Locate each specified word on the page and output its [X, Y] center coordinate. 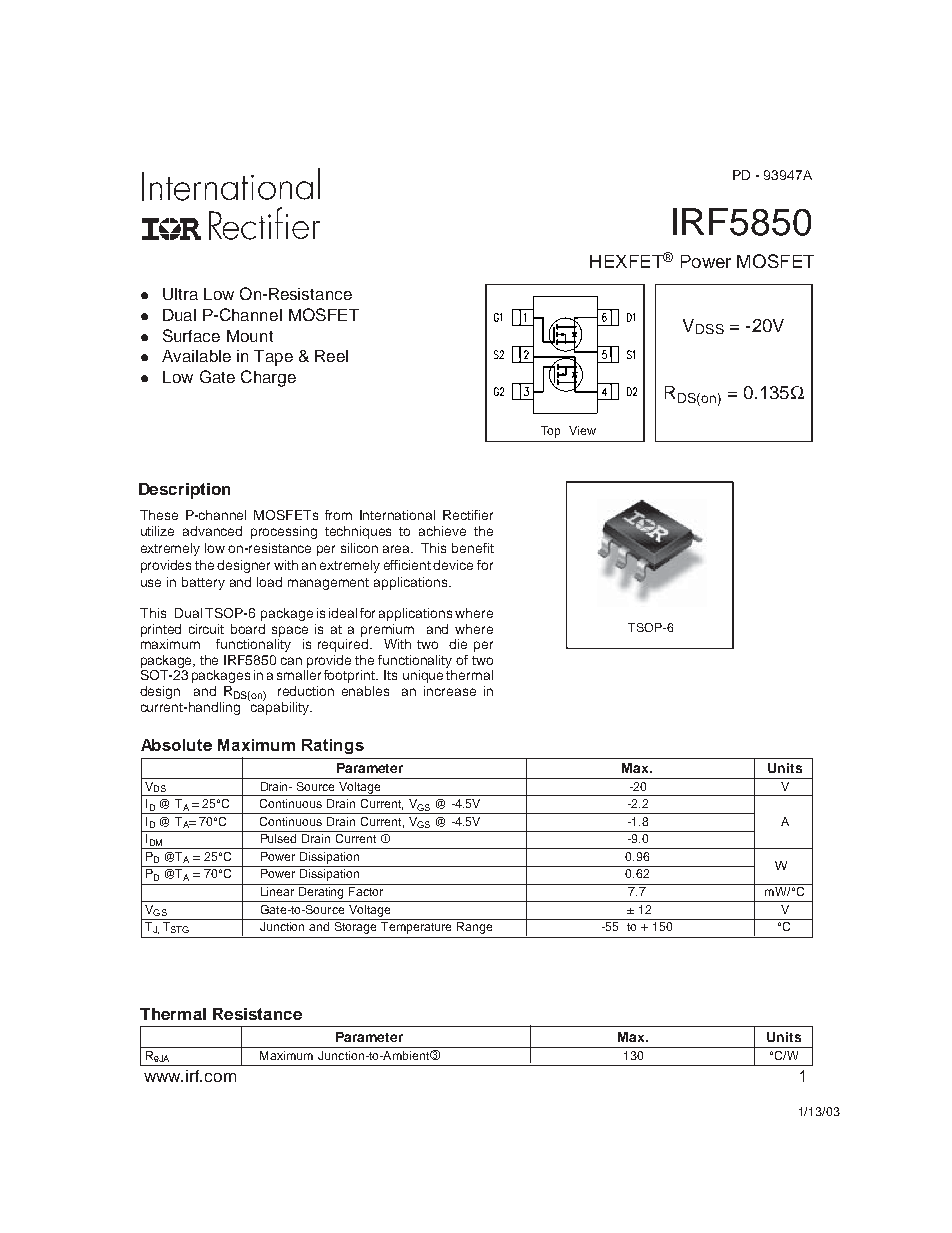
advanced [212, 531]
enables [365, 691]
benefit [473, 548]
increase [450, 691]
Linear [277, 891]
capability [280, 707]
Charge [268, 378]
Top [550, 432]
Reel [331, 356]
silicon [359, 548]
